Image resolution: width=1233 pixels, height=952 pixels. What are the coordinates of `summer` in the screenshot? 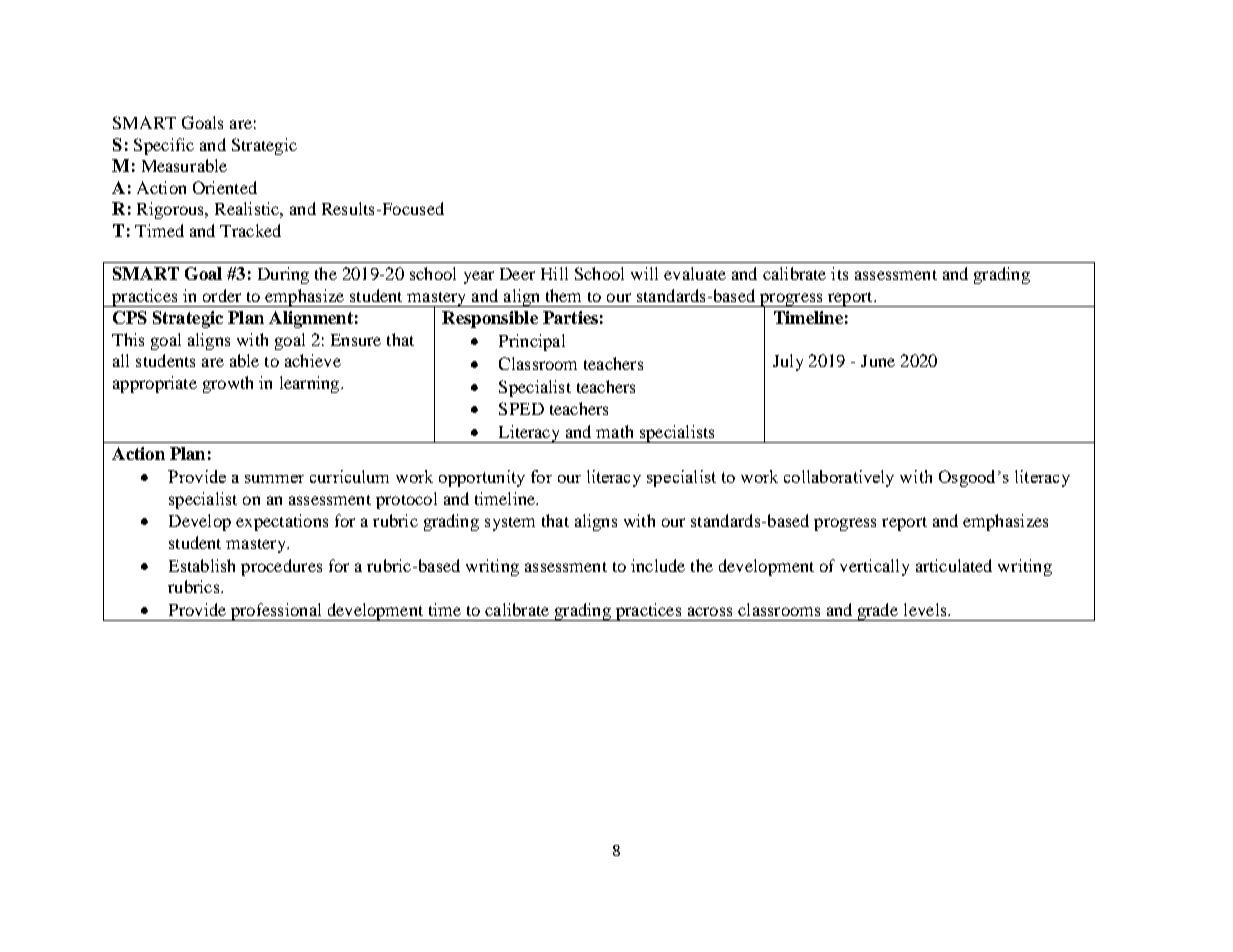 It's located at (274, 479).
